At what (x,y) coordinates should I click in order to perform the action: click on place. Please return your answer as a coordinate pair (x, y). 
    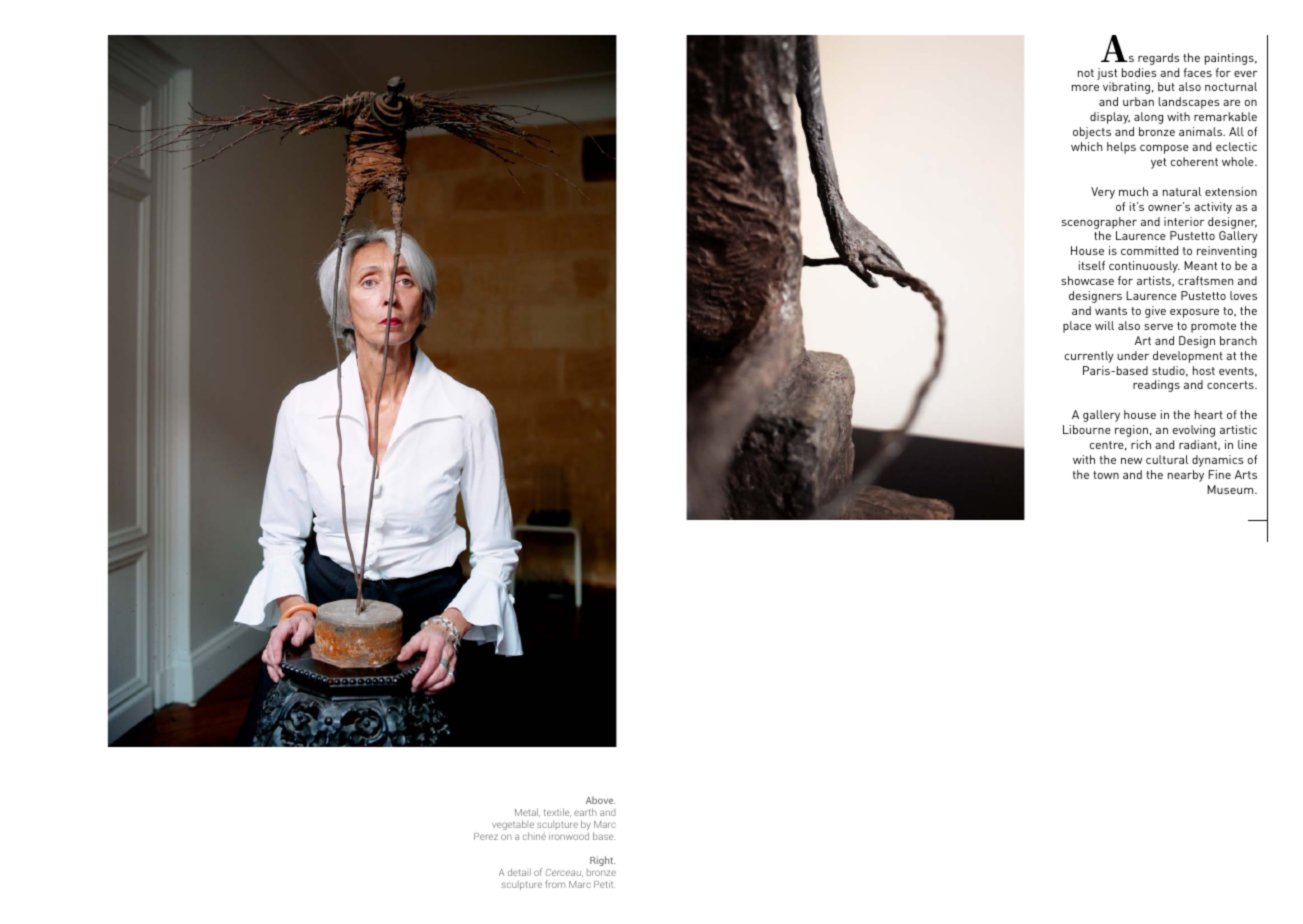
    Looking at the image, I should click on (1077, 327).
